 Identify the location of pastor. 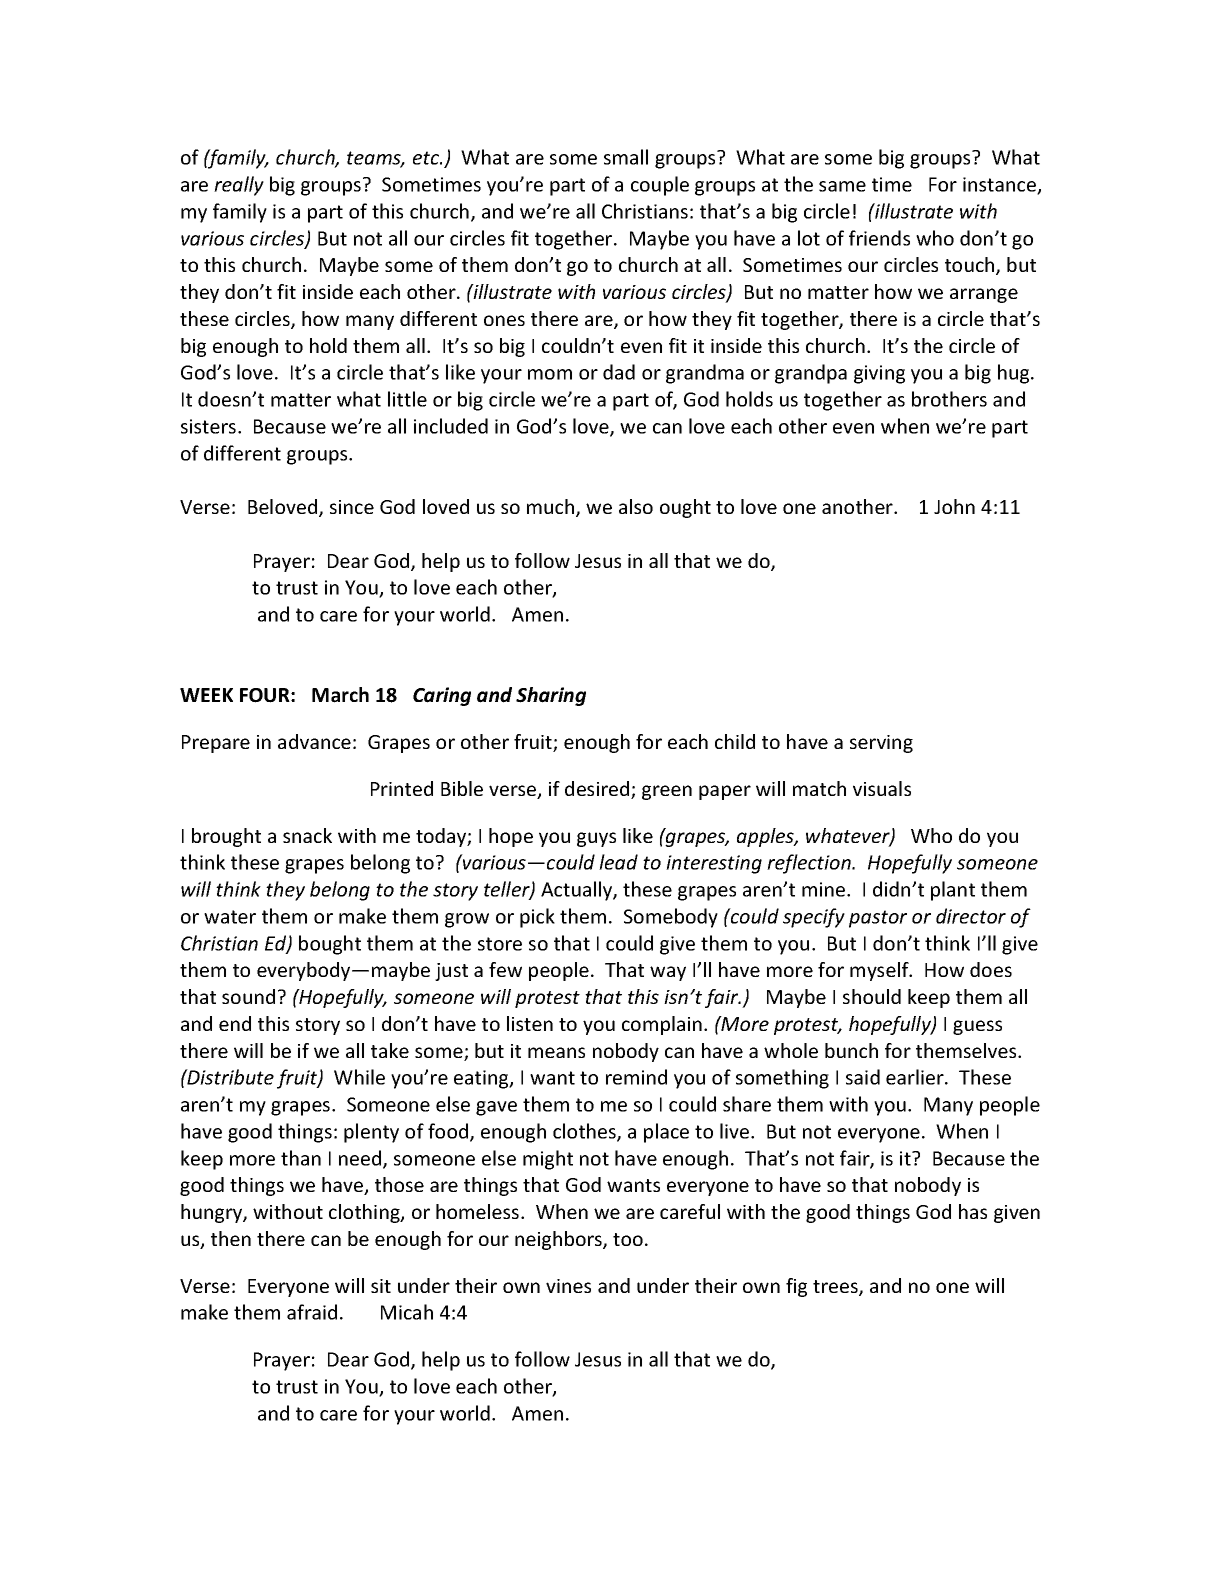
(878, 919).
